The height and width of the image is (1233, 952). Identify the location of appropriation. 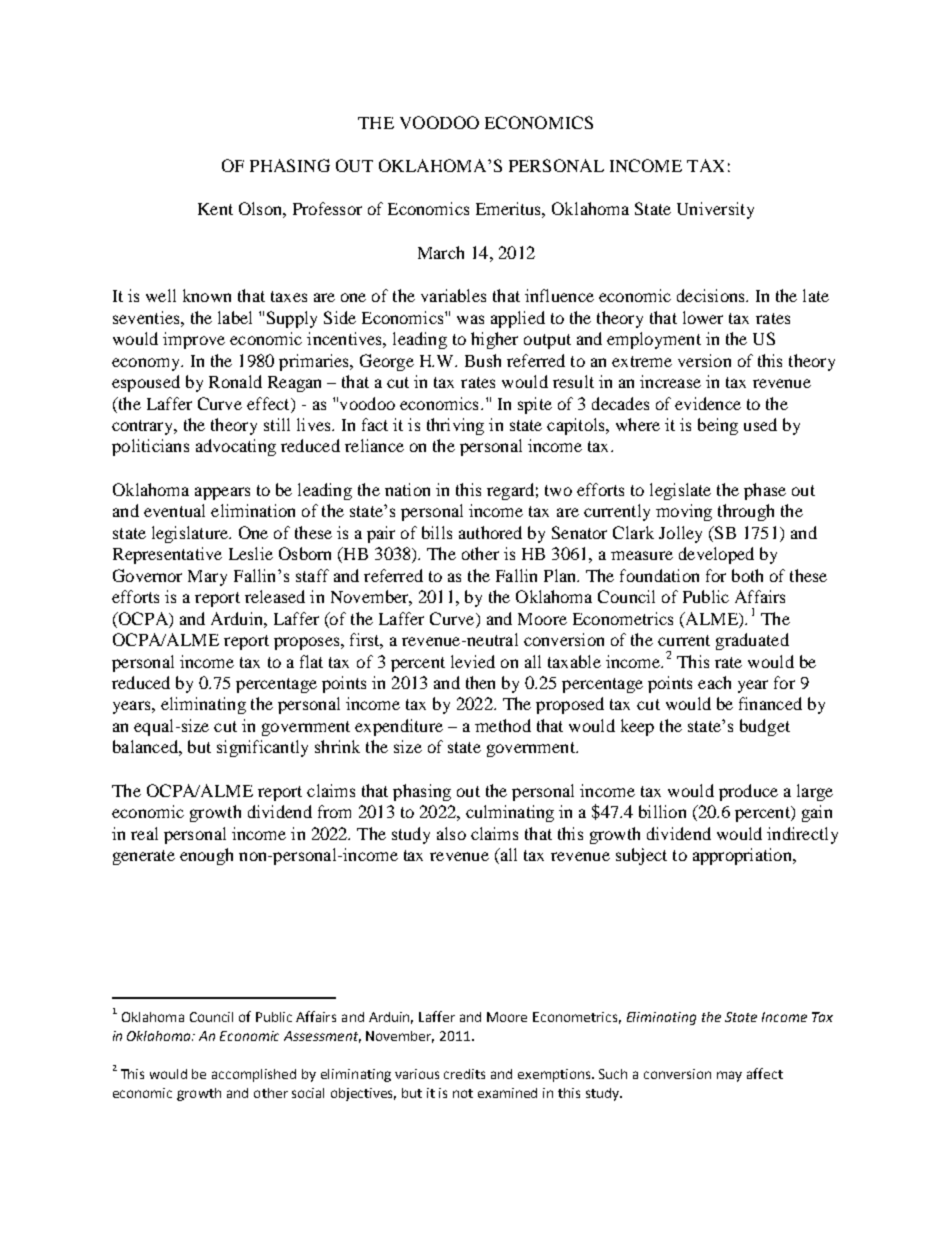
(743, 856).
